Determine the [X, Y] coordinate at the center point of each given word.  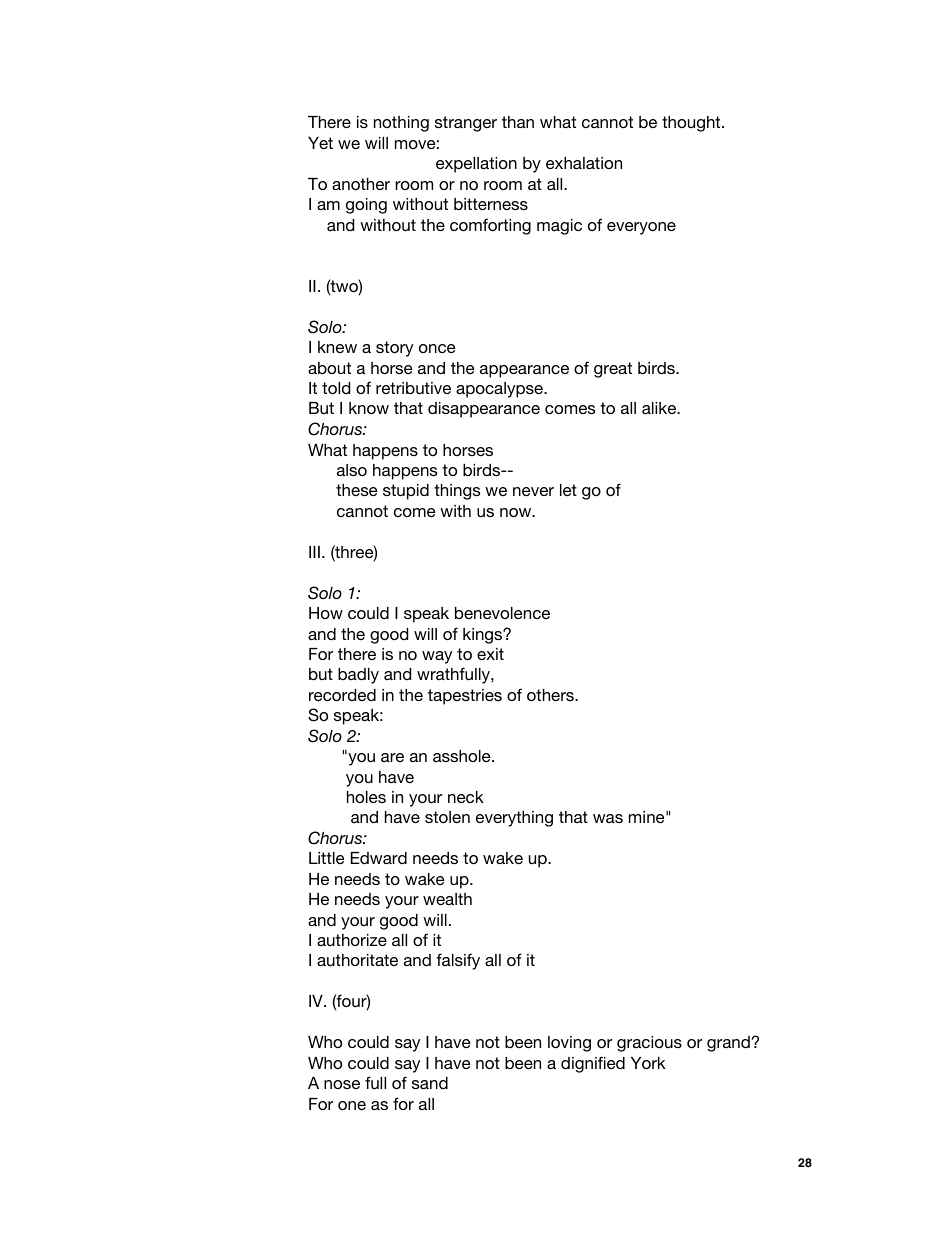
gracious [649, 1044]
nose [342, 1084]
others [551, 695]
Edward [379, 858]
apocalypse [500, 390]
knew [337, 347]
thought [692, 124]
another [361, 184]
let [568, 490]
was [608, 818]
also [352, 470]
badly [358, 676]
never [533, 491]
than [518, 122]
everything [514, 819]
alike [660, 408]
